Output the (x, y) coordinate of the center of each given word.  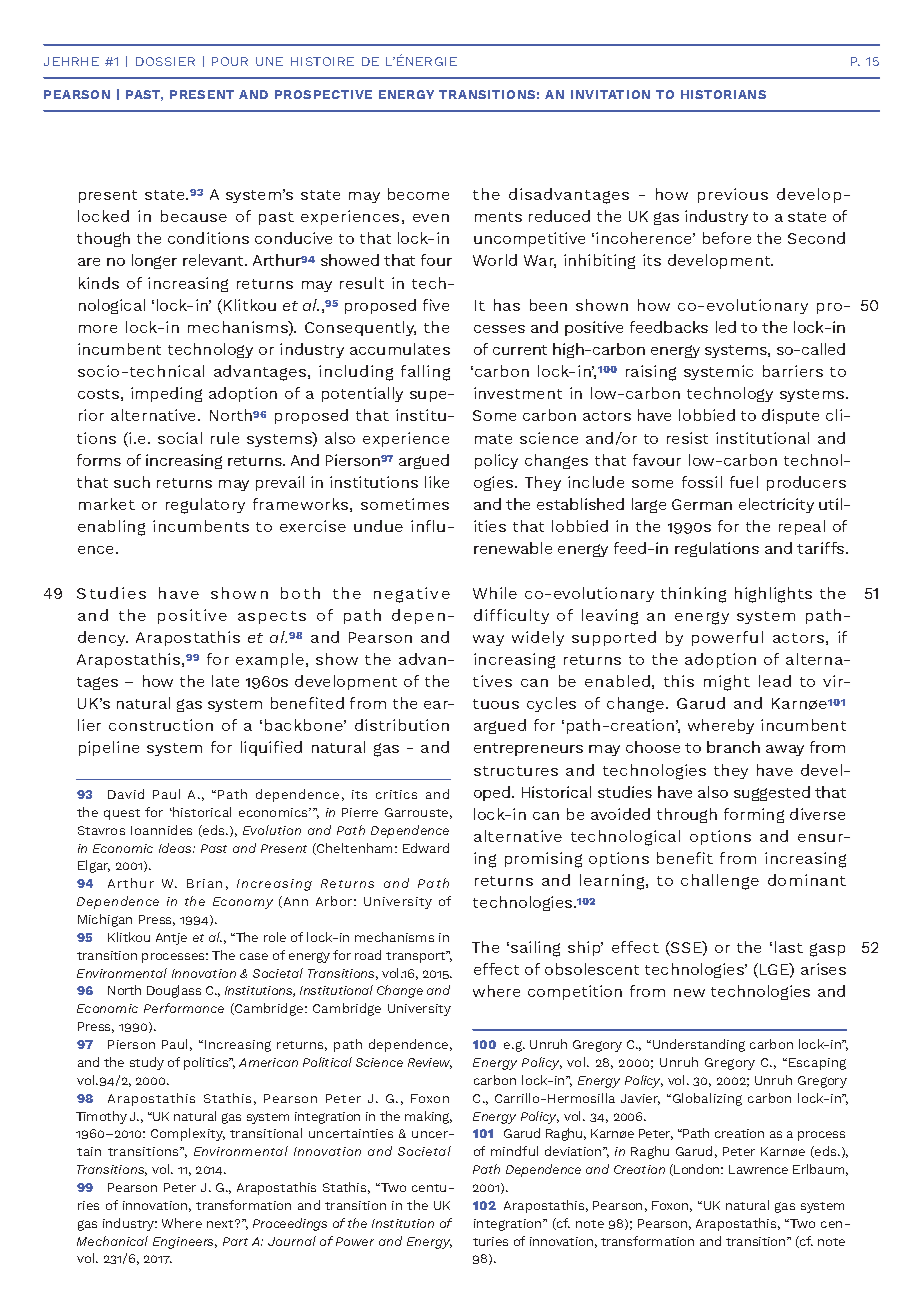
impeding (166, 394)
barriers (793, 371)
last (789, 947)
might (727, 683)
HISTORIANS (723, 94)
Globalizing (707, 1099)
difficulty (511, 616)
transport (417, 957)
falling (425, 373)
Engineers (185, 1243)
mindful (514, 1151)
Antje (171, 939)
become (418, 194)
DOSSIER (165, 61)
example (270, 660)
